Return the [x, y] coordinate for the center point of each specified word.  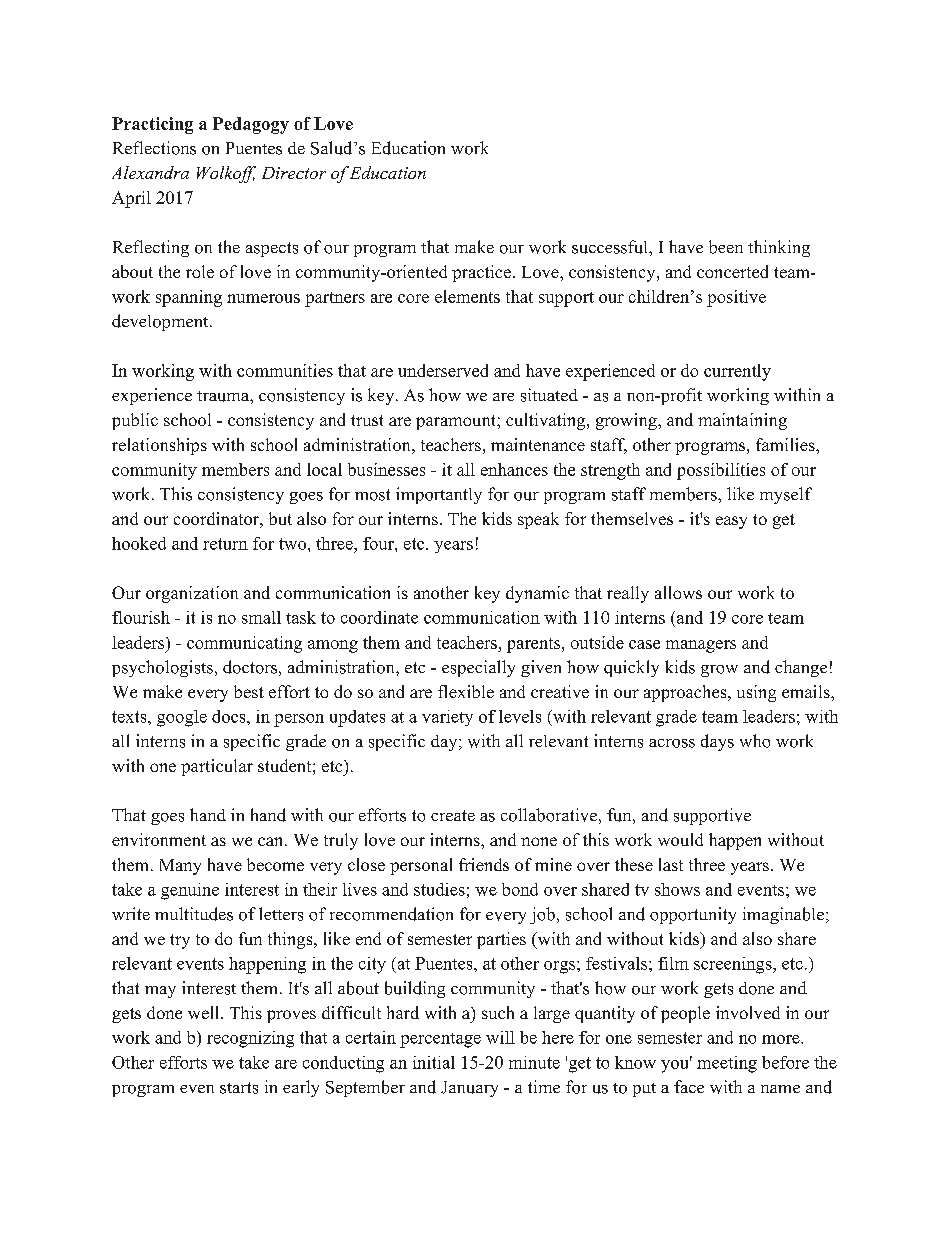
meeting [727, 1064]
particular [217, 767]
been [726, 247]
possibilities [721, 471]
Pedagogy [251, 125]
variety [447, 718]
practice [481, 273]
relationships [159, 446]
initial [434, 1062]
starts [239, 1088]
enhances [514, 469]
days [717, 742]
